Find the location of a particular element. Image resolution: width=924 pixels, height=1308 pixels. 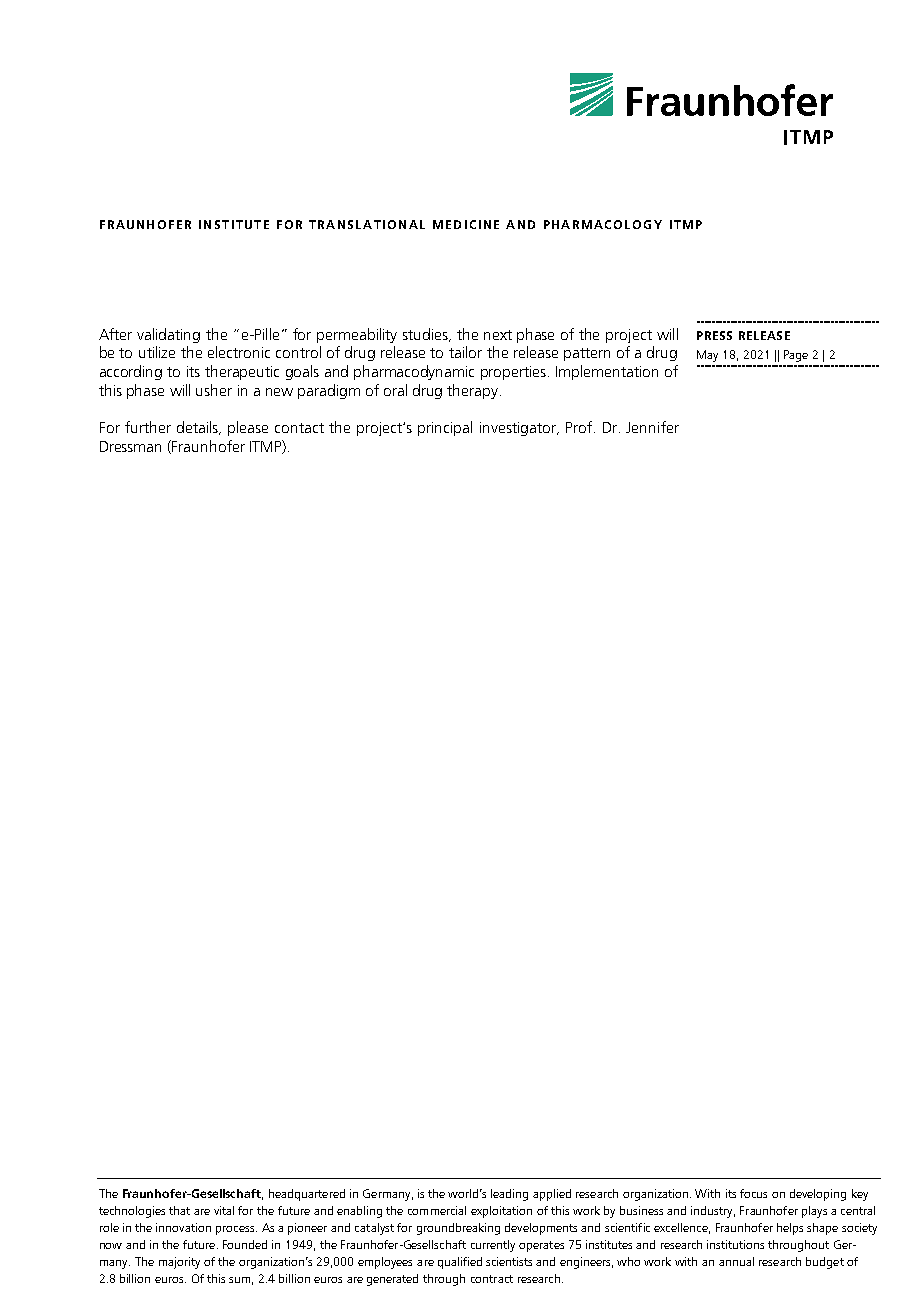

principal is located at coordinates (445, 428).
